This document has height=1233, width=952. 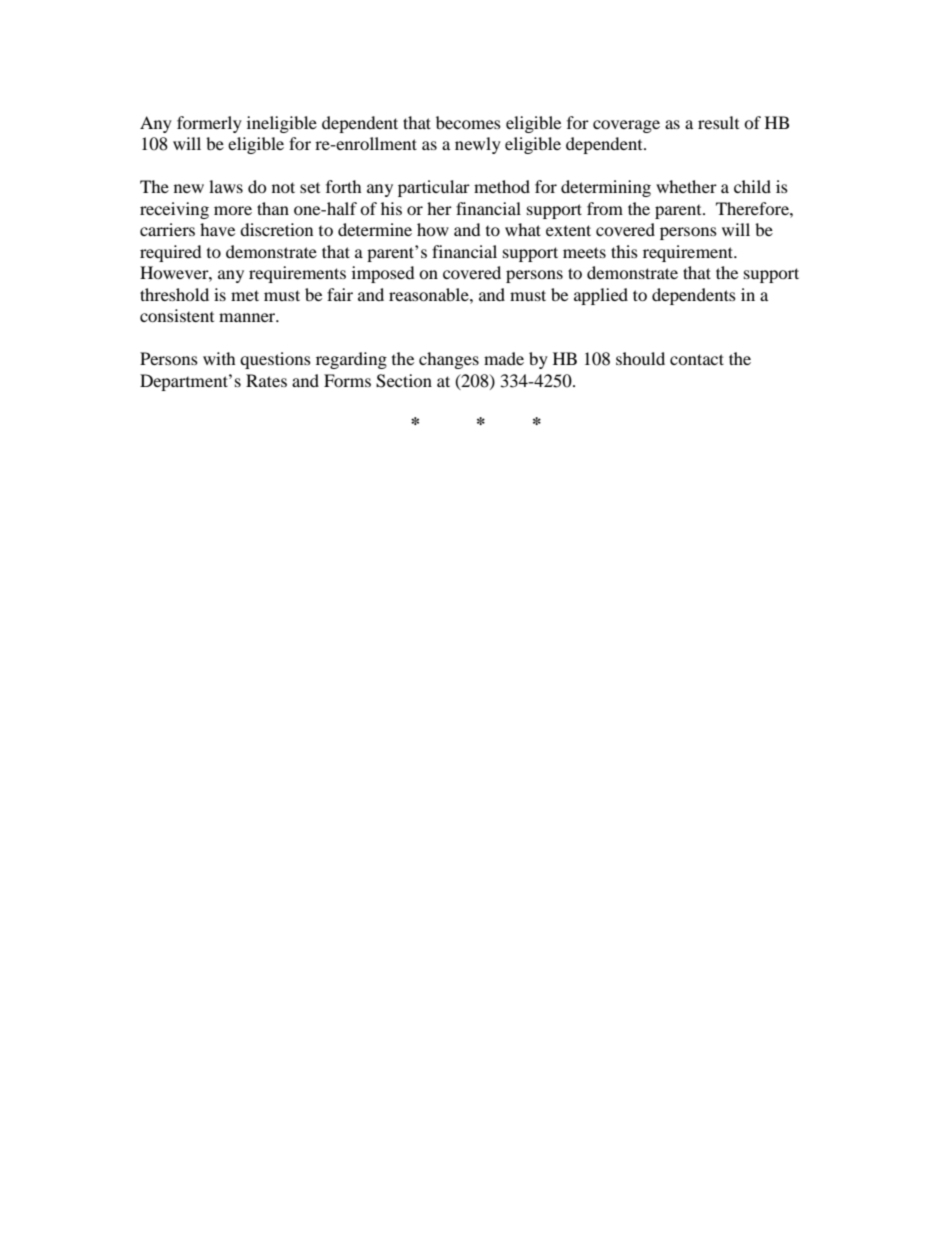 I want to click on more, so click(x=233, y=210).
